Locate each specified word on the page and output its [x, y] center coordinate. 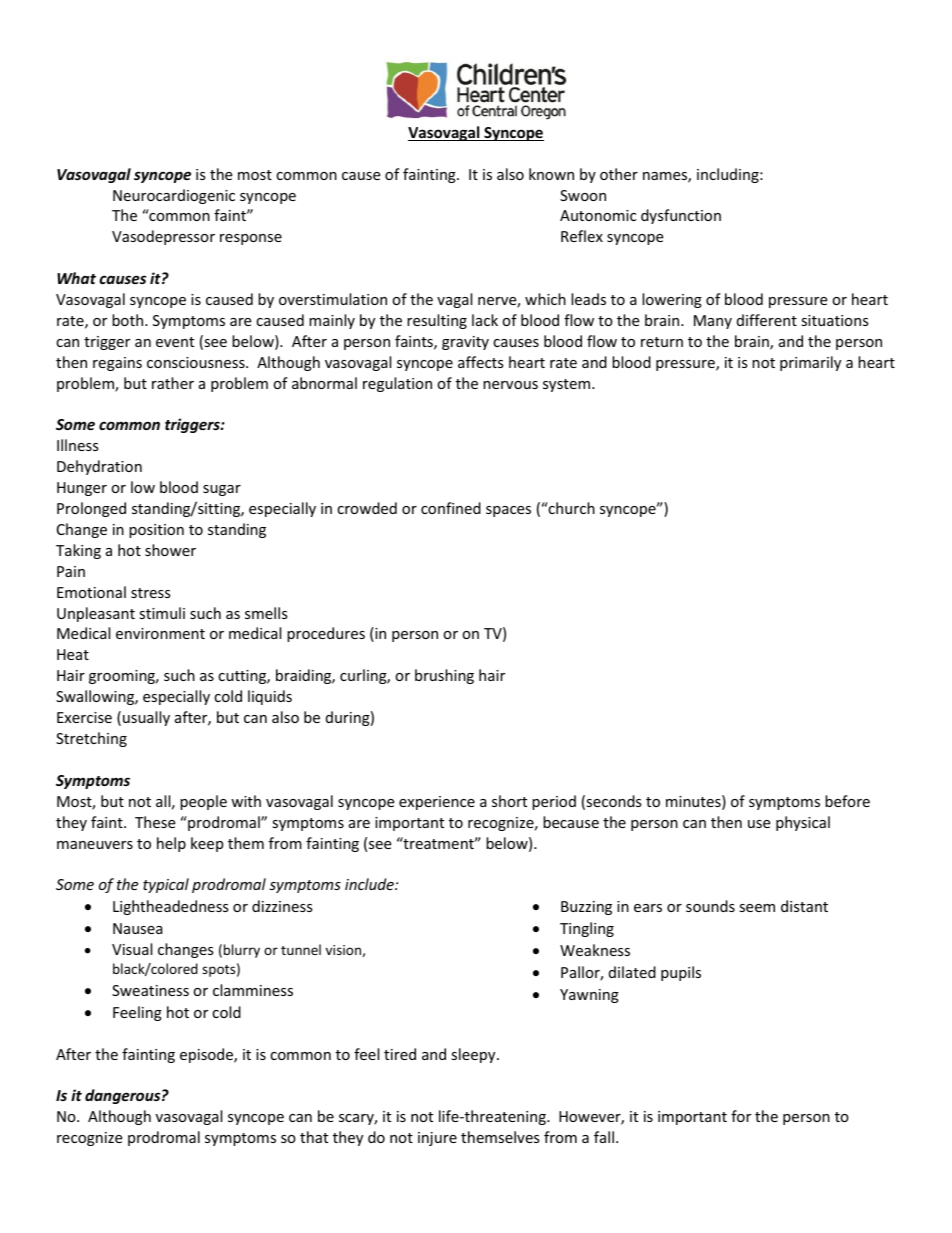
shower [170, 550]
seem [757, 908]
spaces [508, 511]
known [551, 174]
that [314, 1137]
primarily [810, 363]
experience [437, 803]
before [847, 801]
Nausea [138, 928]
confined [451, 508]
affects [481, 362]
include [370, 884]
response [251, 239]
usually [146, 718]
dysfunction [681, 216]
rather [173, 383]
